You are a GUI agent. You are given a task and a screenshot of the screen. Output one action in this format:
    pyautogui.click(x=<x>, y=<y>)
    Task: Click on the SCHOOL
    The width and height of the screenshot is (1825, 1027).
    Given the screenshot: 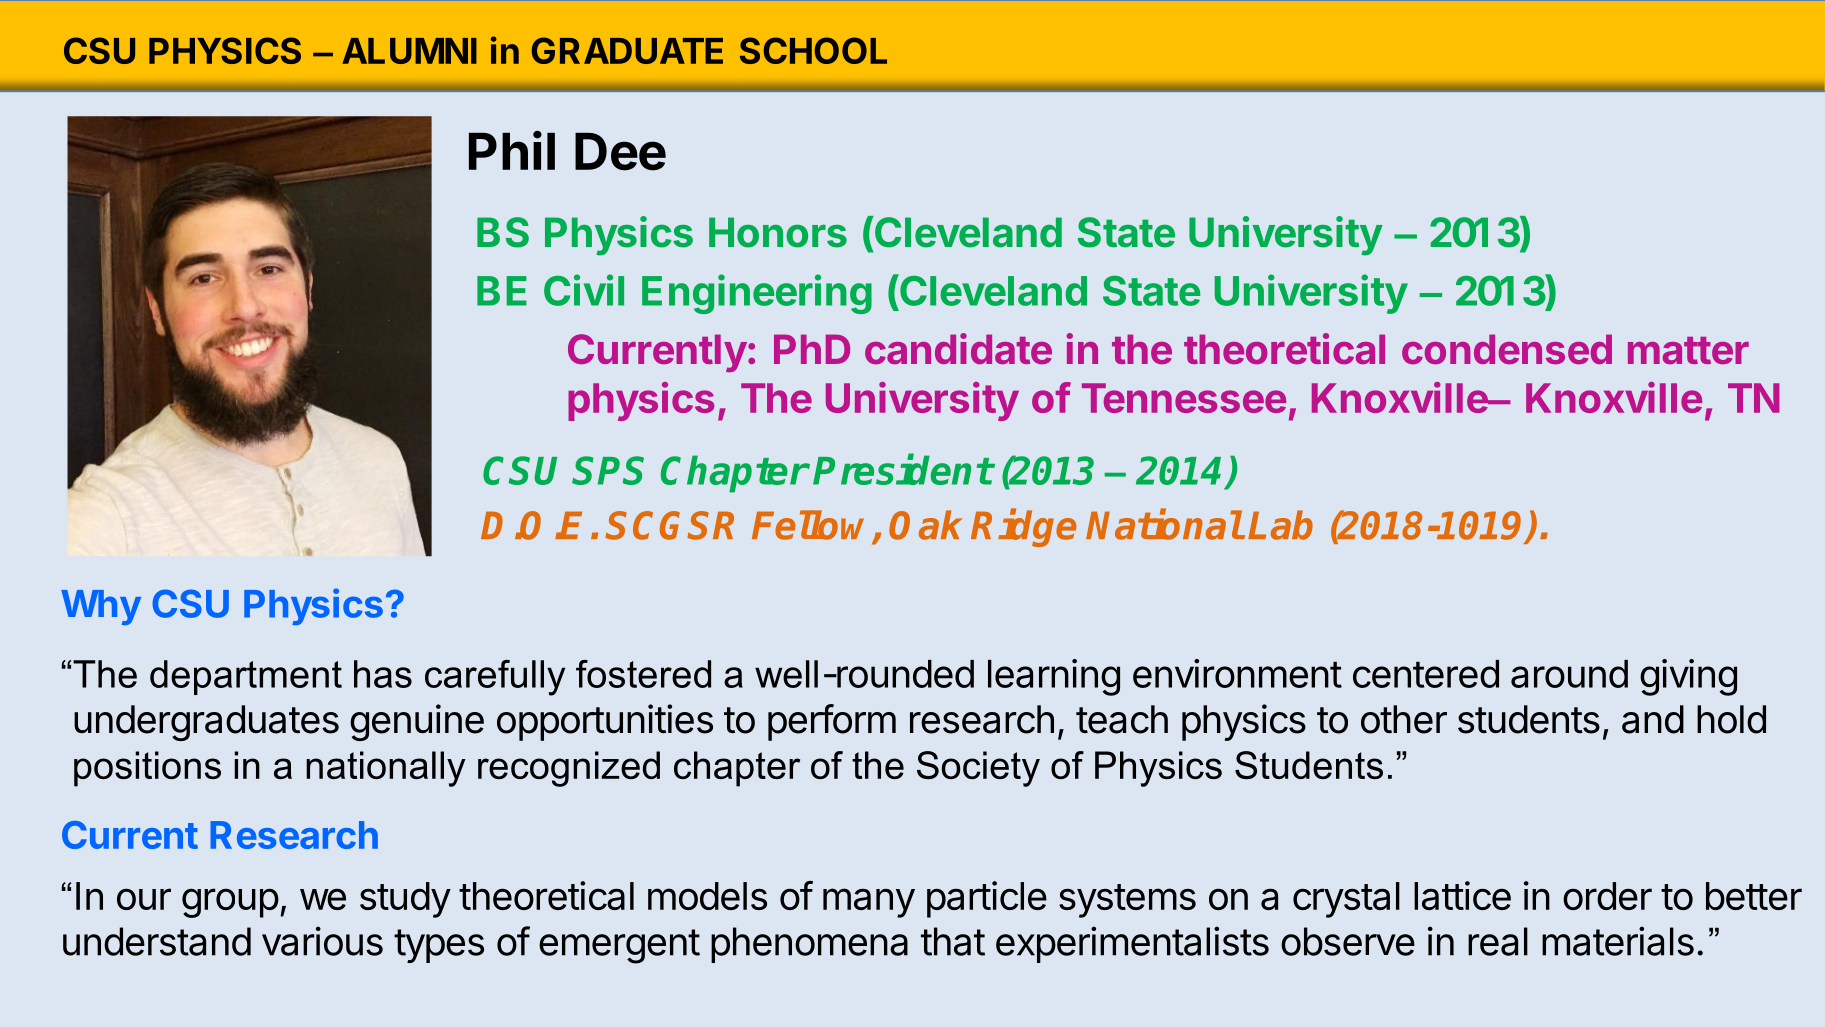 What is the action you would take?
    pyautogui.click(x=813, y=50)
